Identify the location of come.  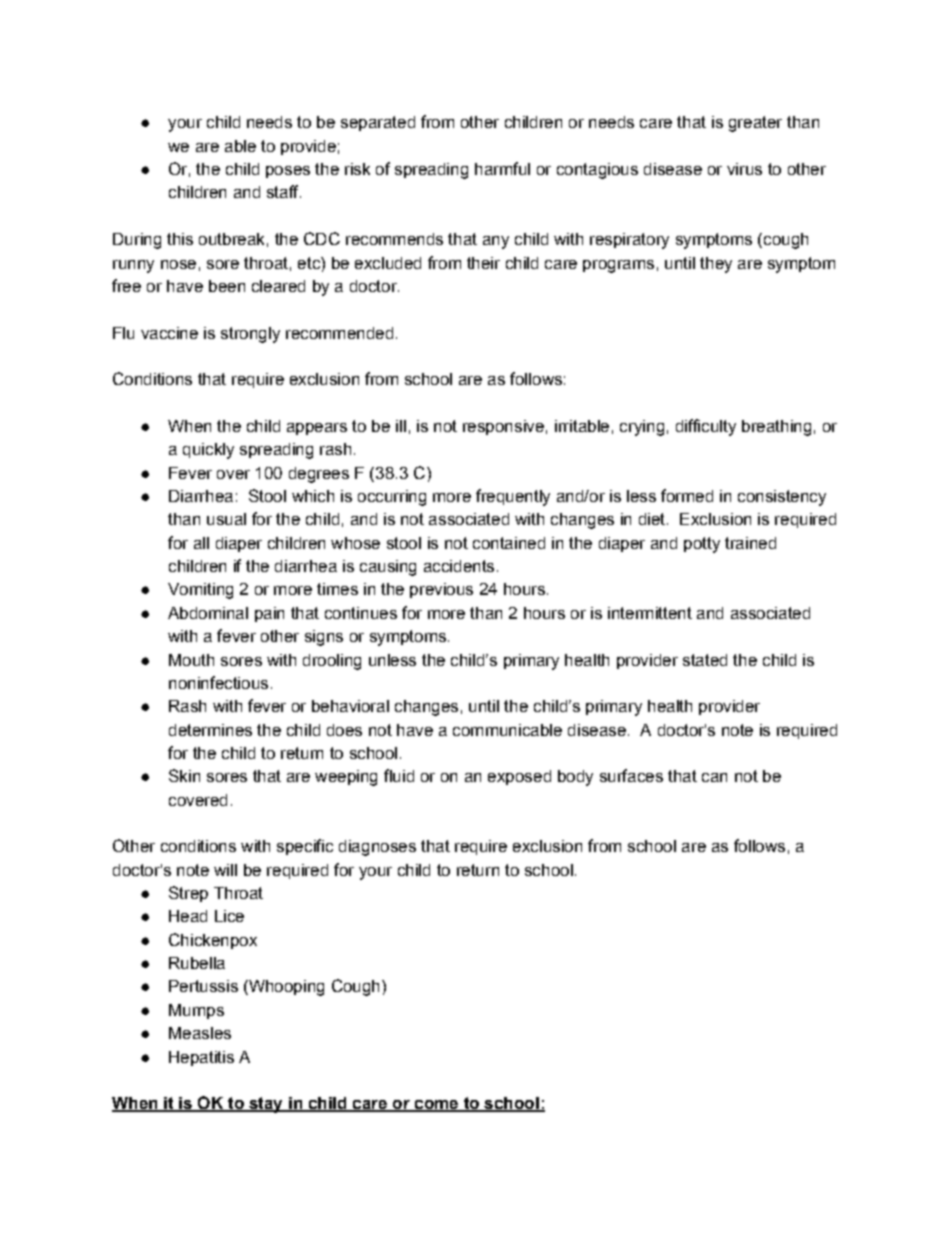
(436, 1106).
